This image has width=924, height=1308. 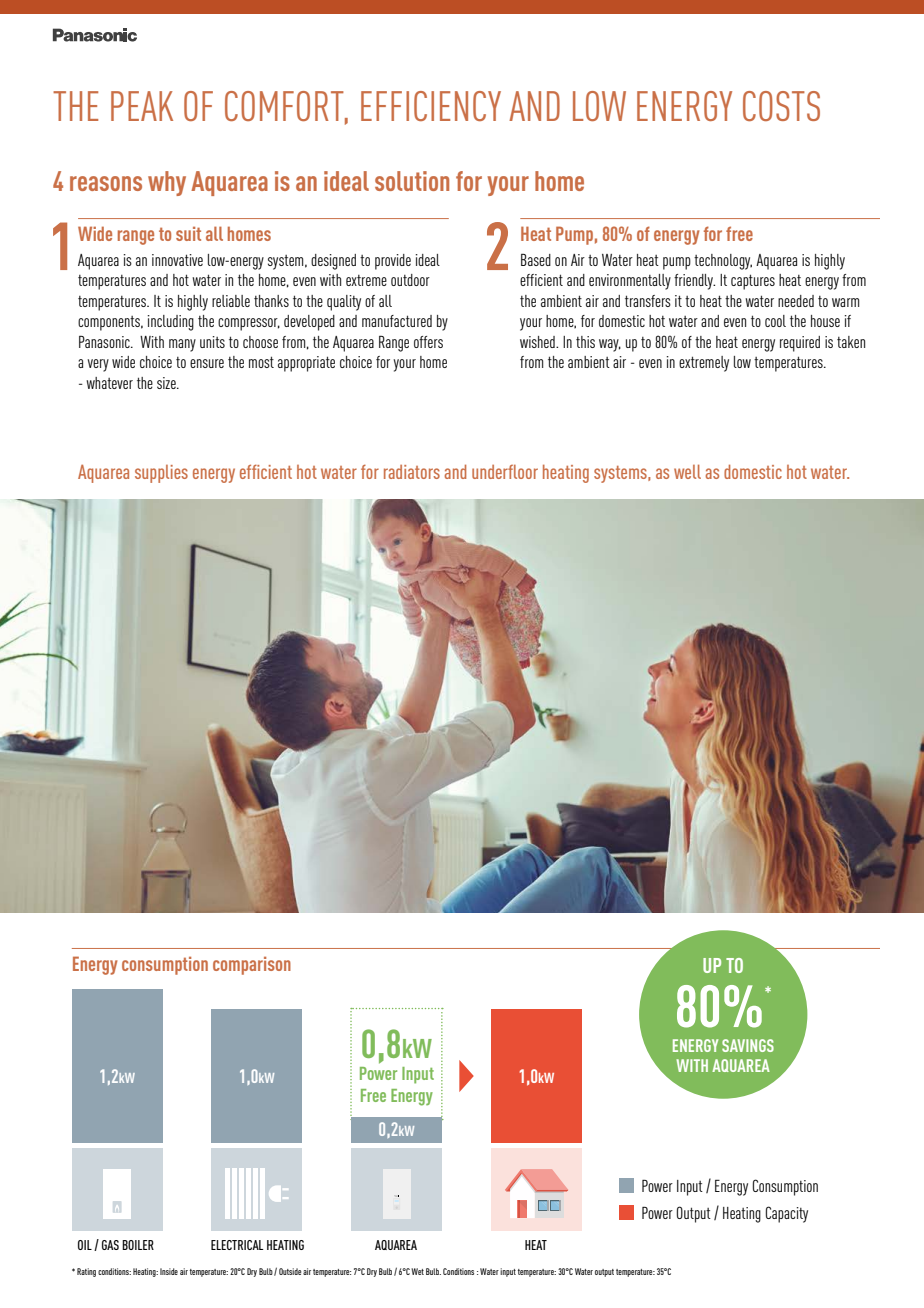 What do you see at coordinates (781, 106) in the image?
I see `COSTS` at bounding box center [781, 106].
